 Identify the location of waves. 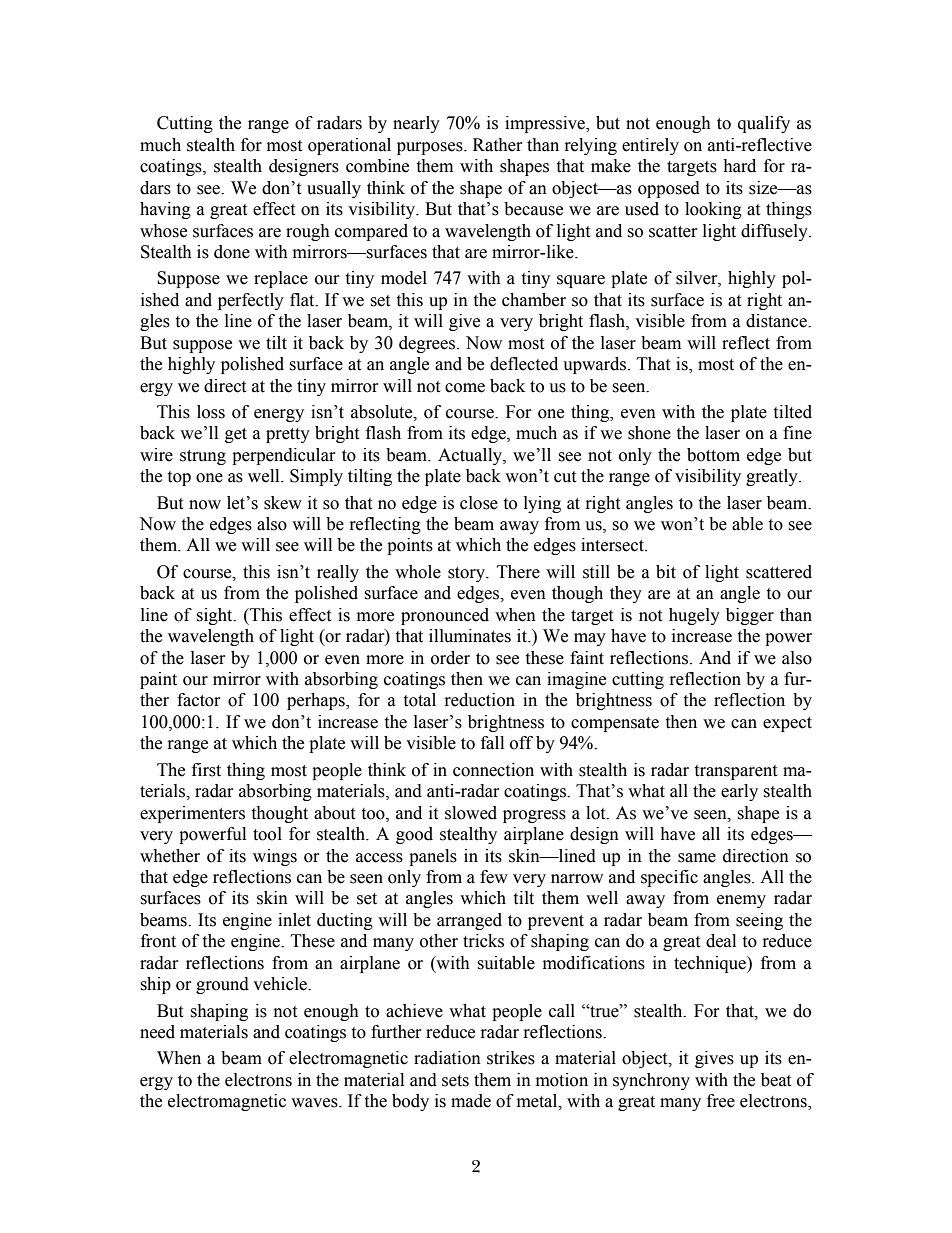
(315, 1103).
